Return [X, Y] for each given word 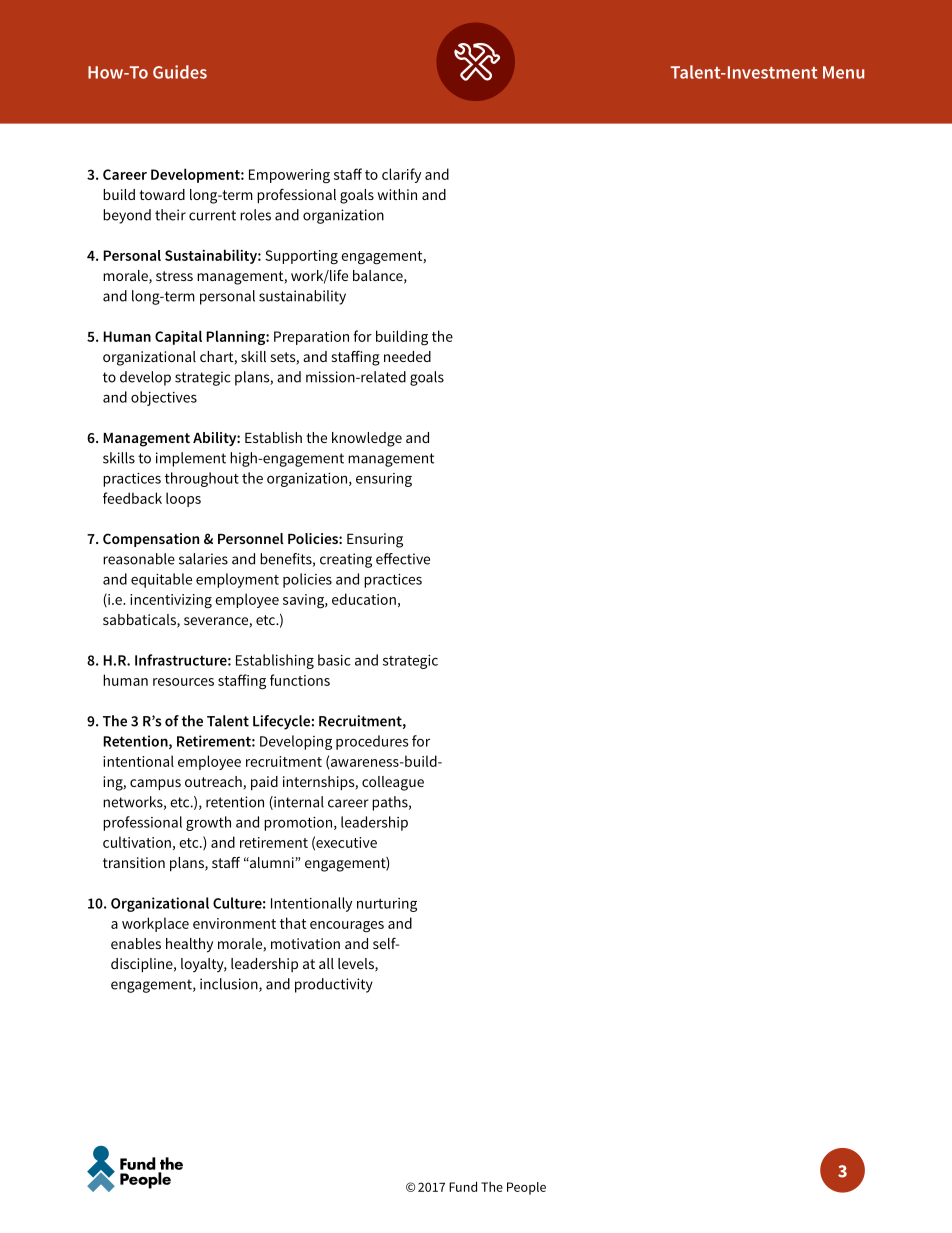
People [526, 1188]
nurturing [387, 905]
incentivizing [171, 601]
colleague [393, 783]
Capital [178, 337]
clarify [401, 175]
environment [234, 923]
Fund [463, 1186]
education [364, 599]
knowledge [367, 439]
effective [403, 559]
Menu [843, 72]
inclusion [230, 985]
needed [407, 356]
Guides [180, 72]
